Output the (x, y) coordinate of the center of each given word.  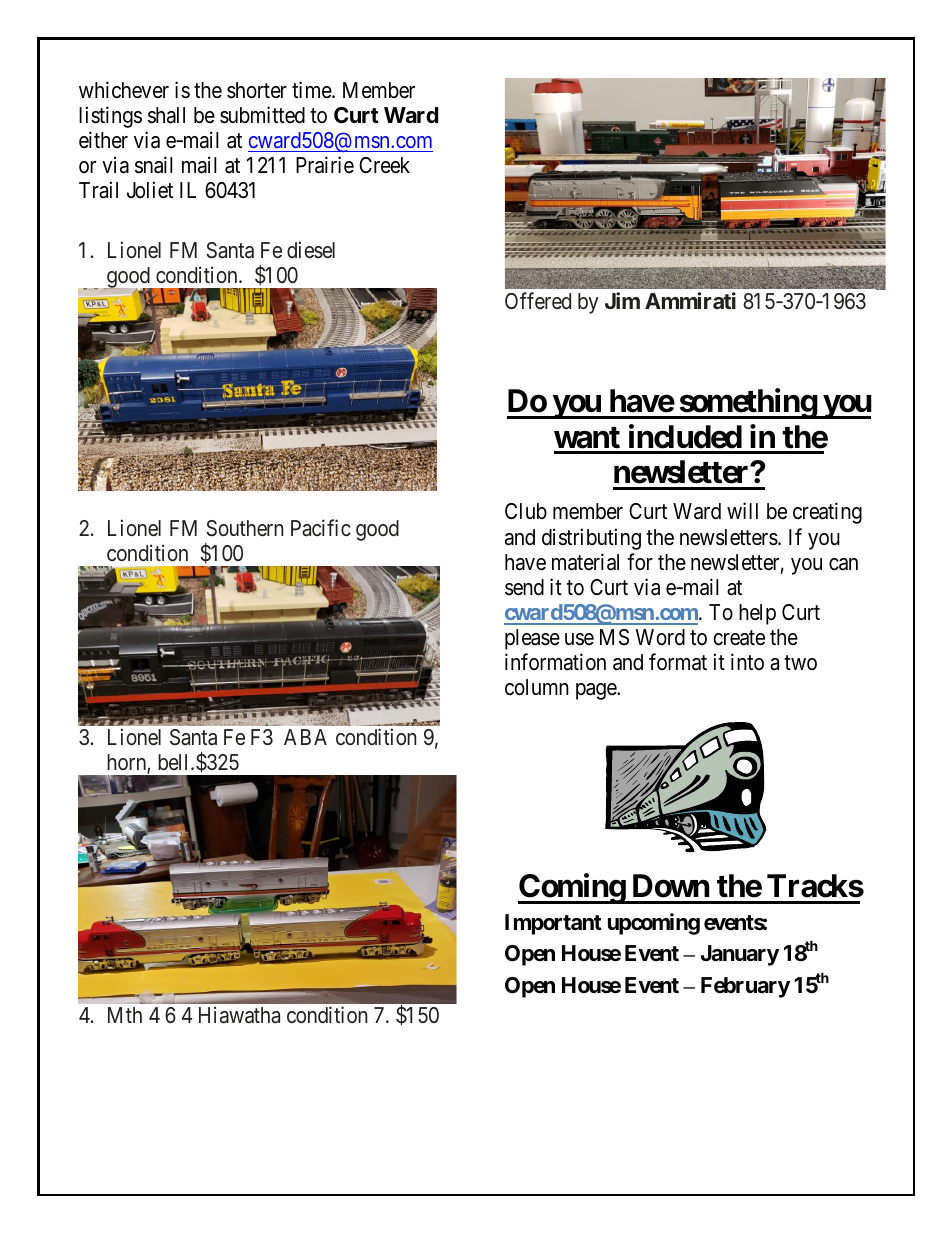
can (843, 564)
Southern (245, 528)
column (537, 687)
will (742, 511)
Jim (622, 300)
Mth (125, 1015)
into (747, 661)
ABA (305, 737)
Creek (384, 165)
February (745, 987)
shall (166, 115)
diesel (311, 250)
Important (553, 924)
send (524, 587)
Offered (538, 300)
